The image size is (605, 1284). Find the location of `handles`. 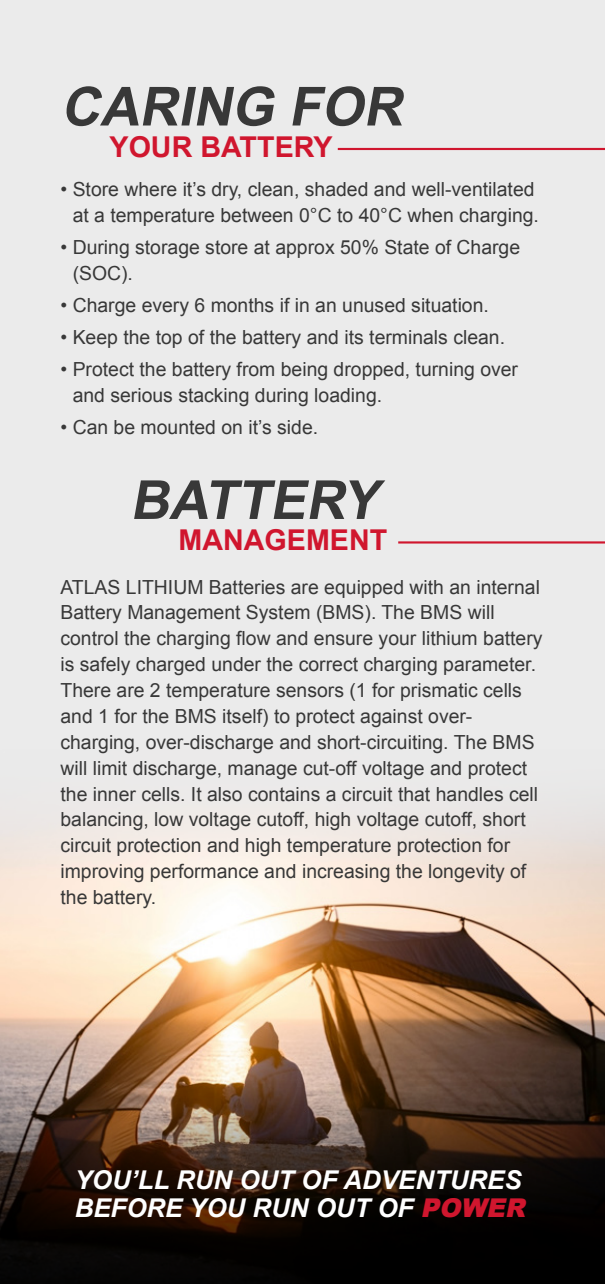

handles is located at coordinates (470, 794).
